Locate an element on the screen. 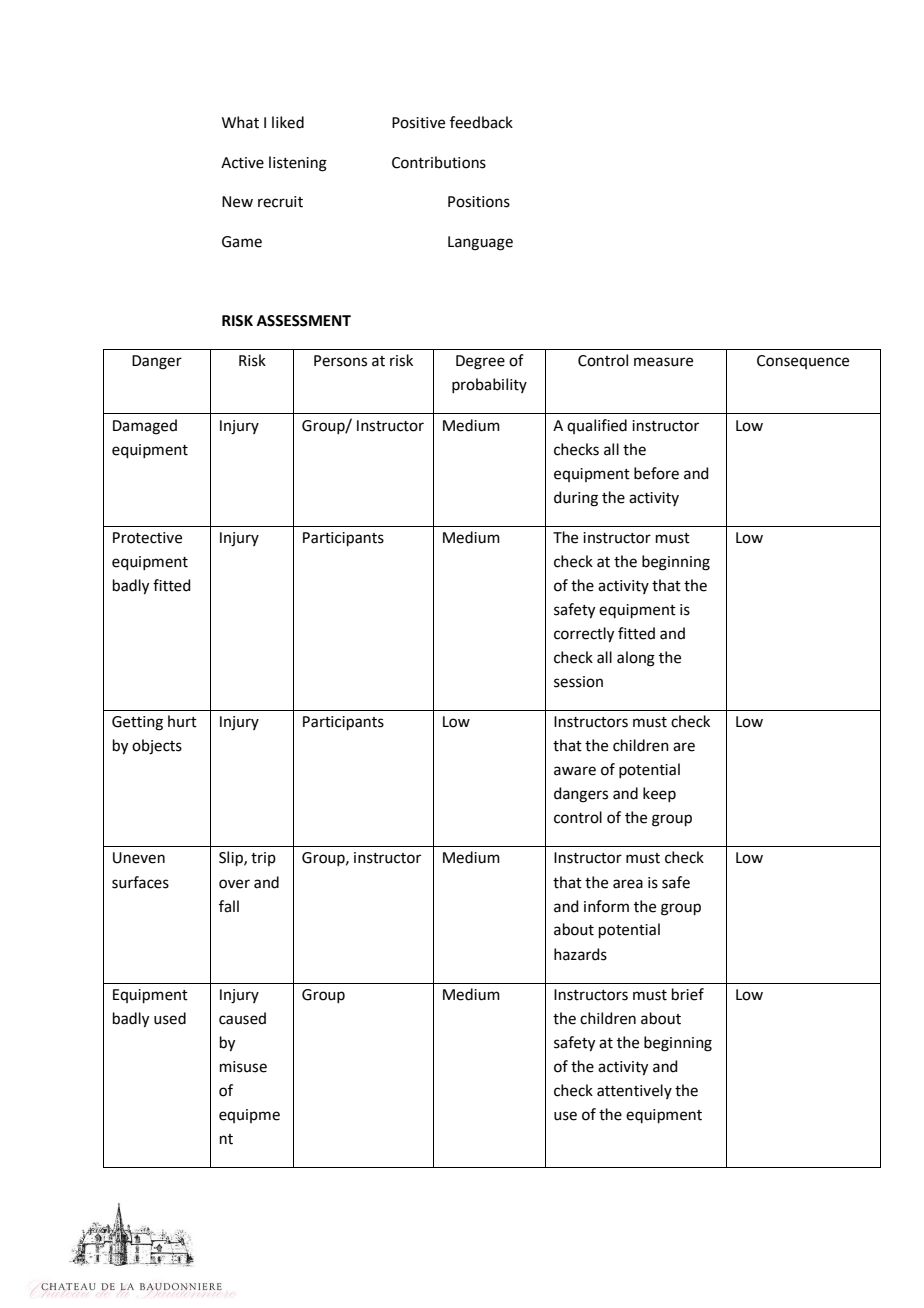 The image size is (924, 1308). Active is located at coordinates (242, 163).
